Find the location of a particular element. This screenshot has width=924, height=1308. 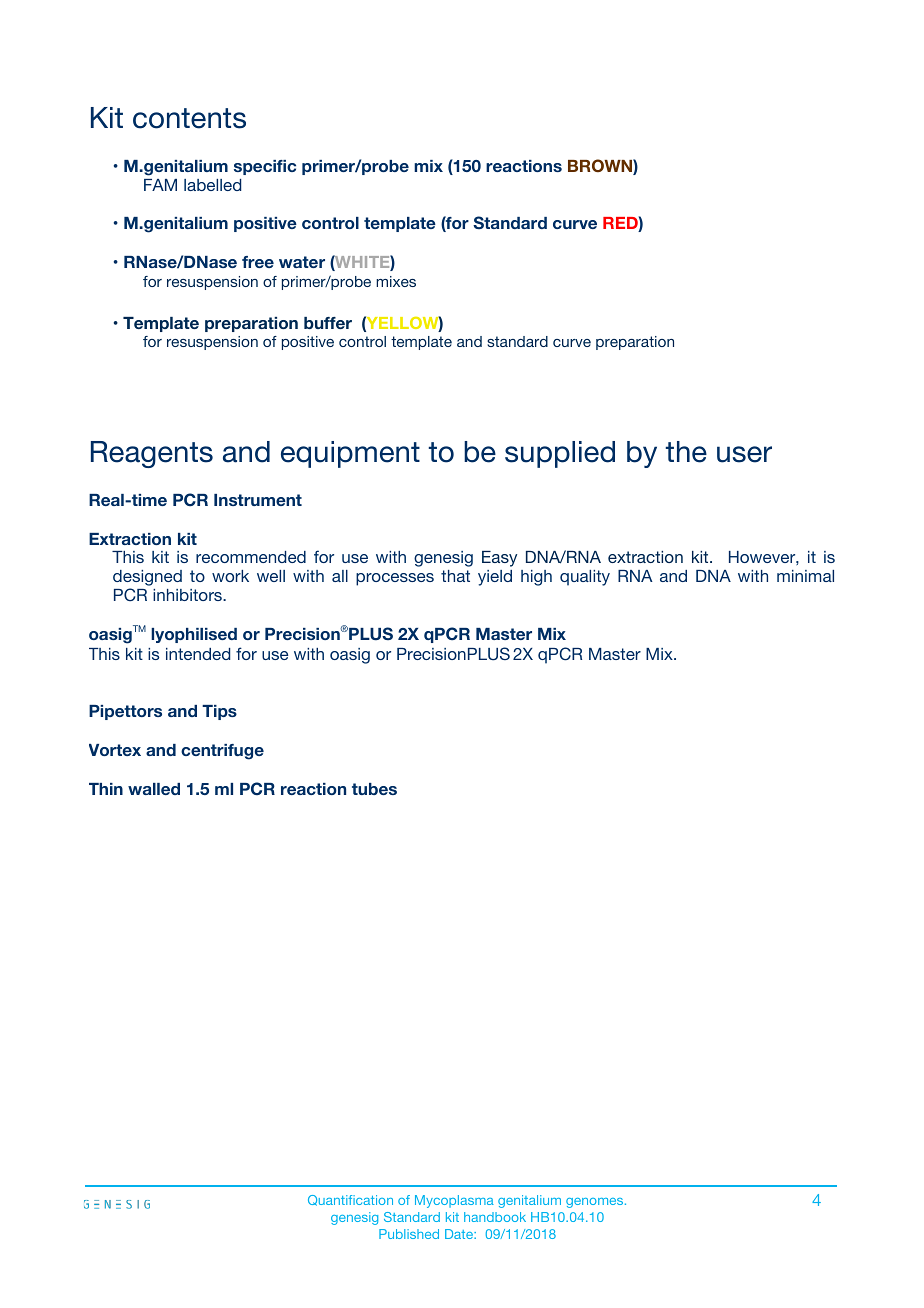

mixes is located at coordinates (396, 281).
